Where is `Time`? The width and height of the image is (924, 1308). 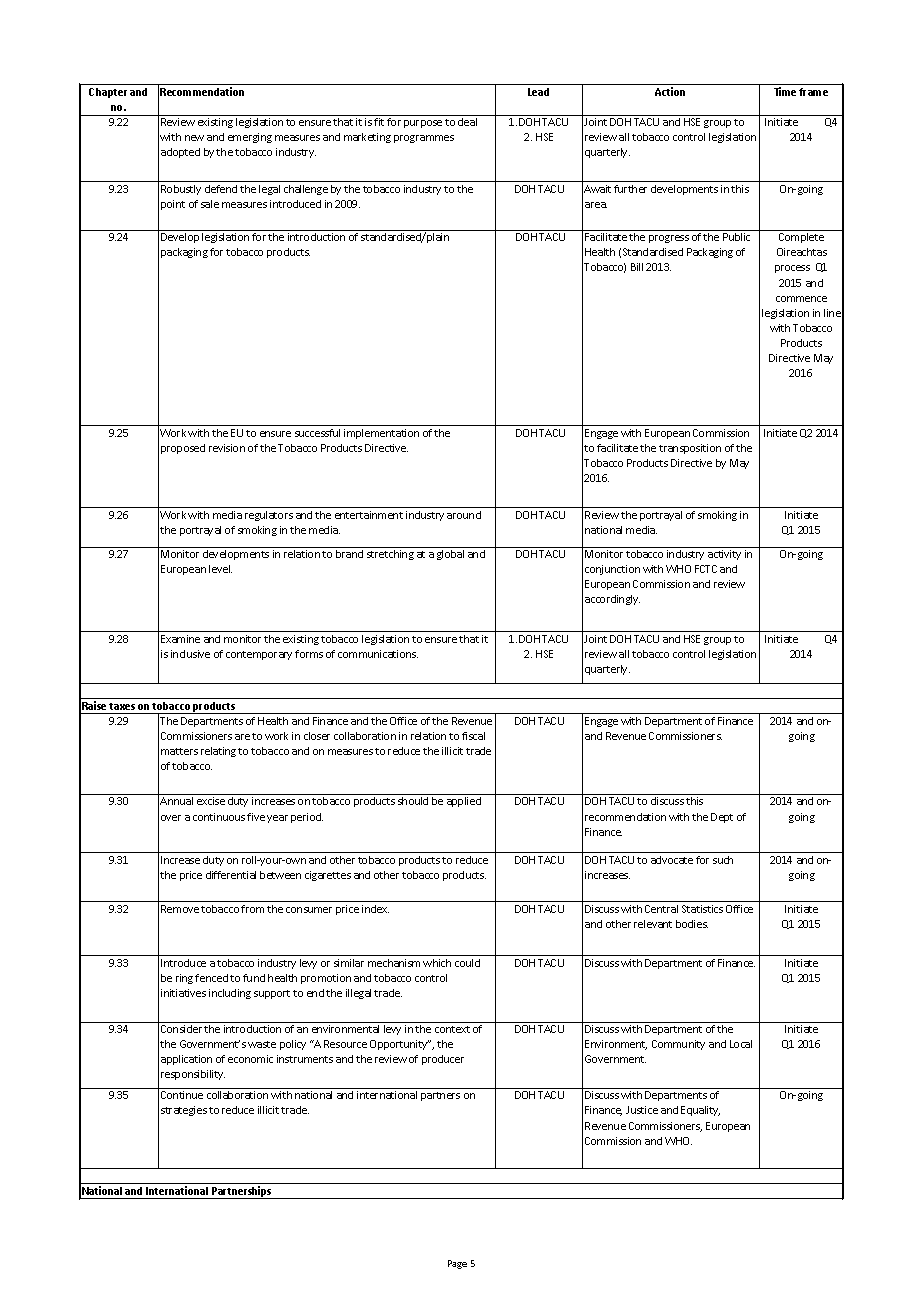
Time is located at coordinates (785, 91).
